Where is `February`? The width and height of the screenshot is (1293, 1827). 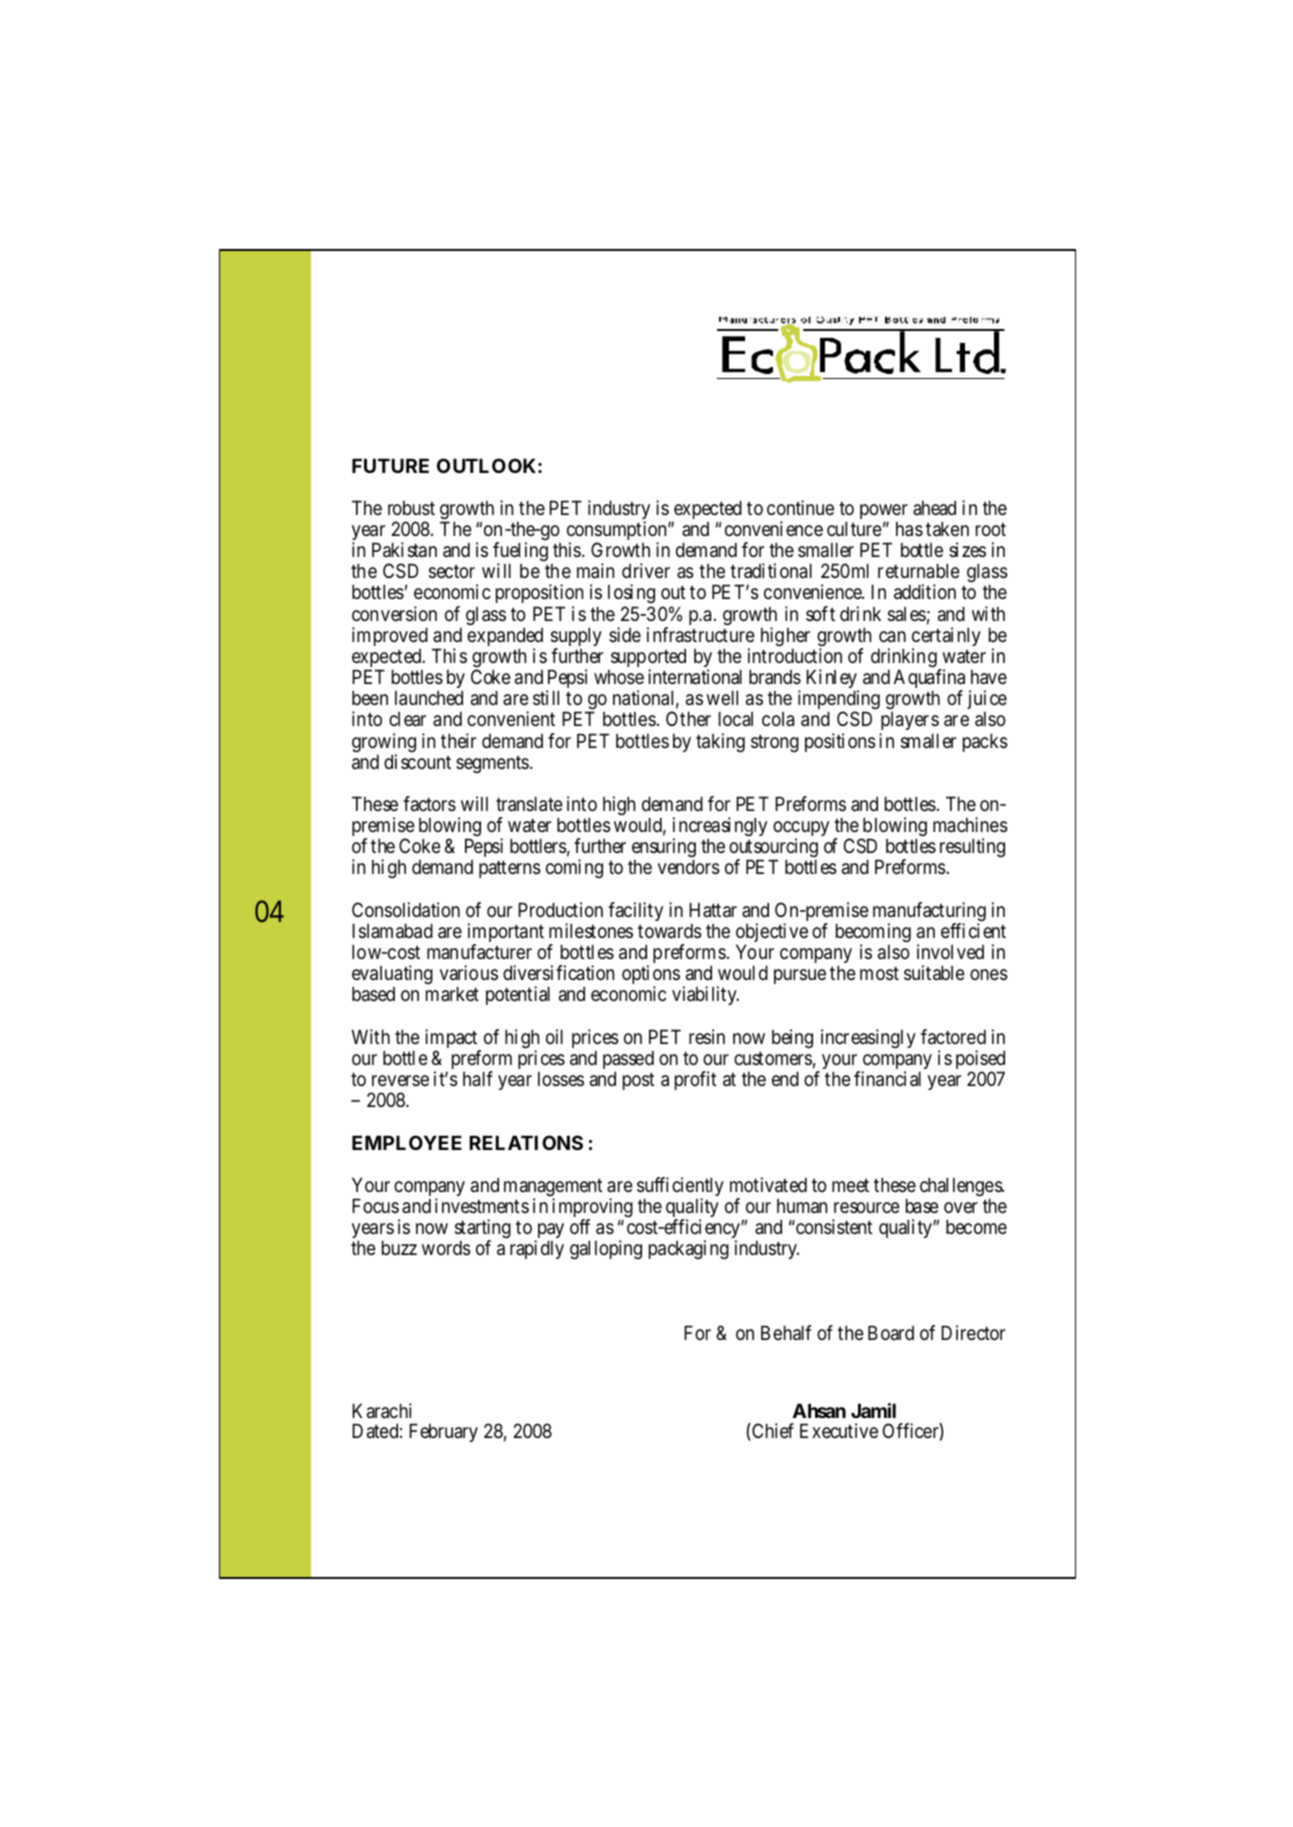
February is located at coordinates (443, 1432).
